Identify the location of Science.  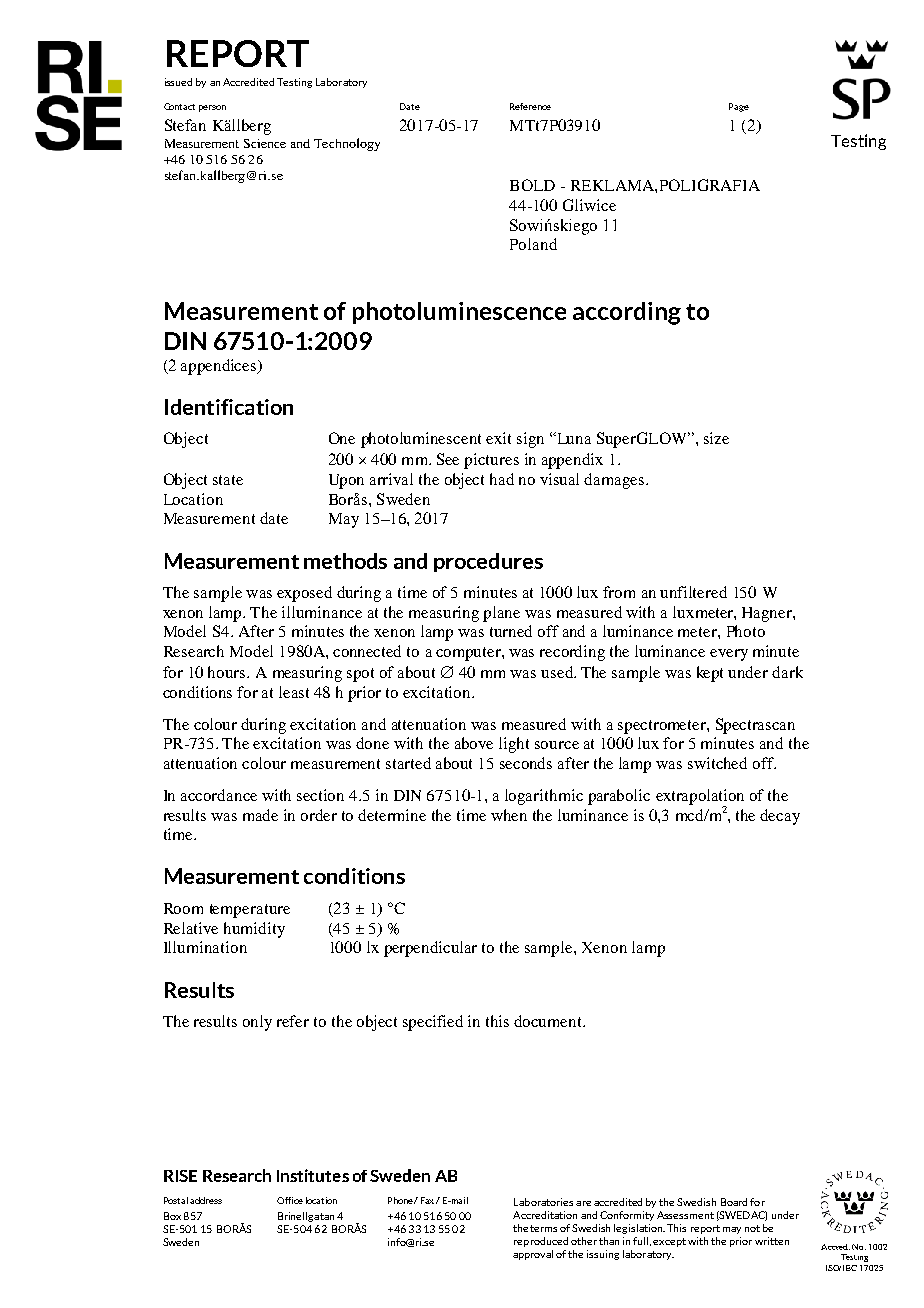
(265, 143).
